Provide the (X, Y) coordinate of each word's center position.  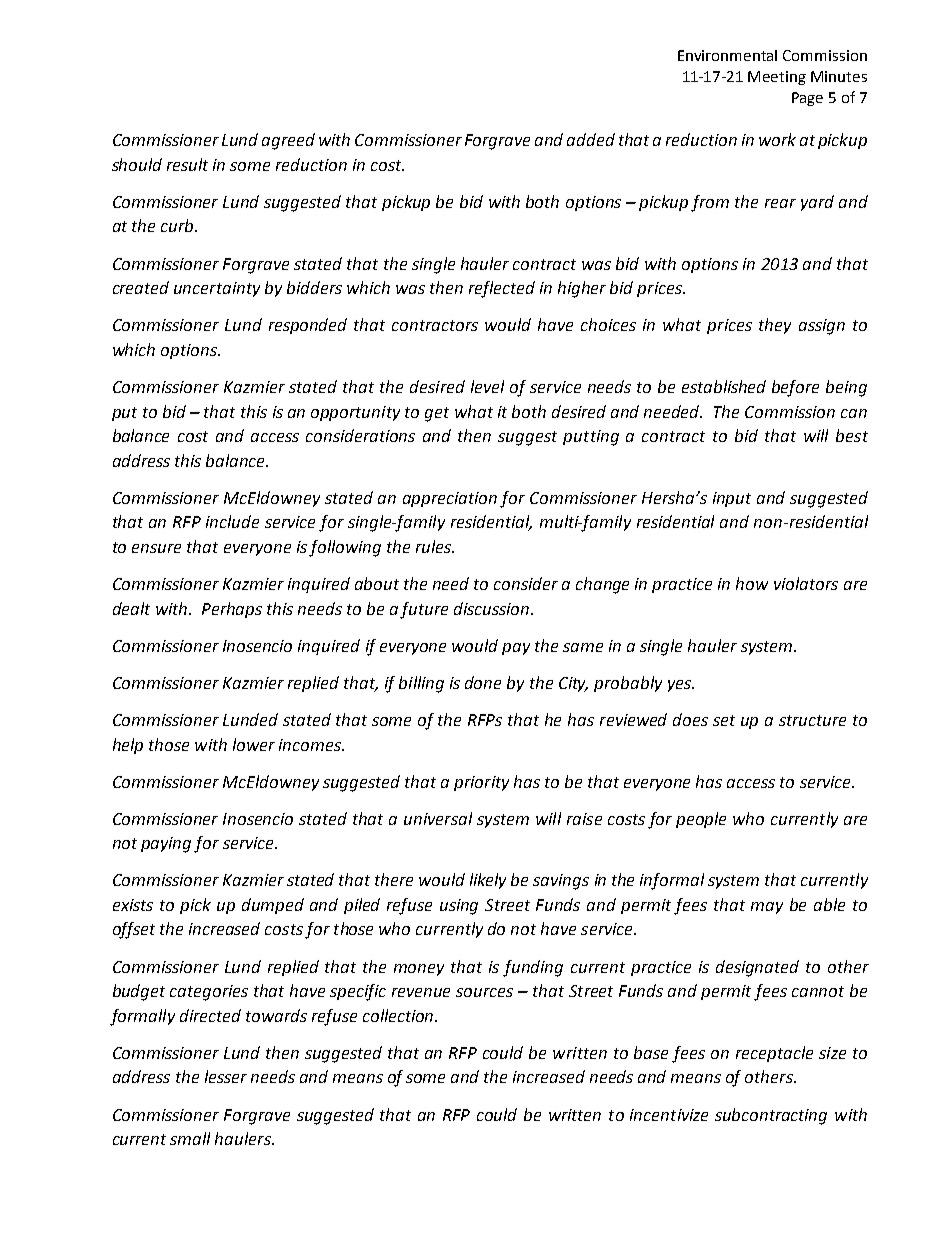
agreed (288, 141)
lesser (226, 1076)
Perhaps (232, 610)
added (591, 139)
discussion (493, 608)
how (752, 583)
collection (399, 1015)
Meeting (777, 78)
